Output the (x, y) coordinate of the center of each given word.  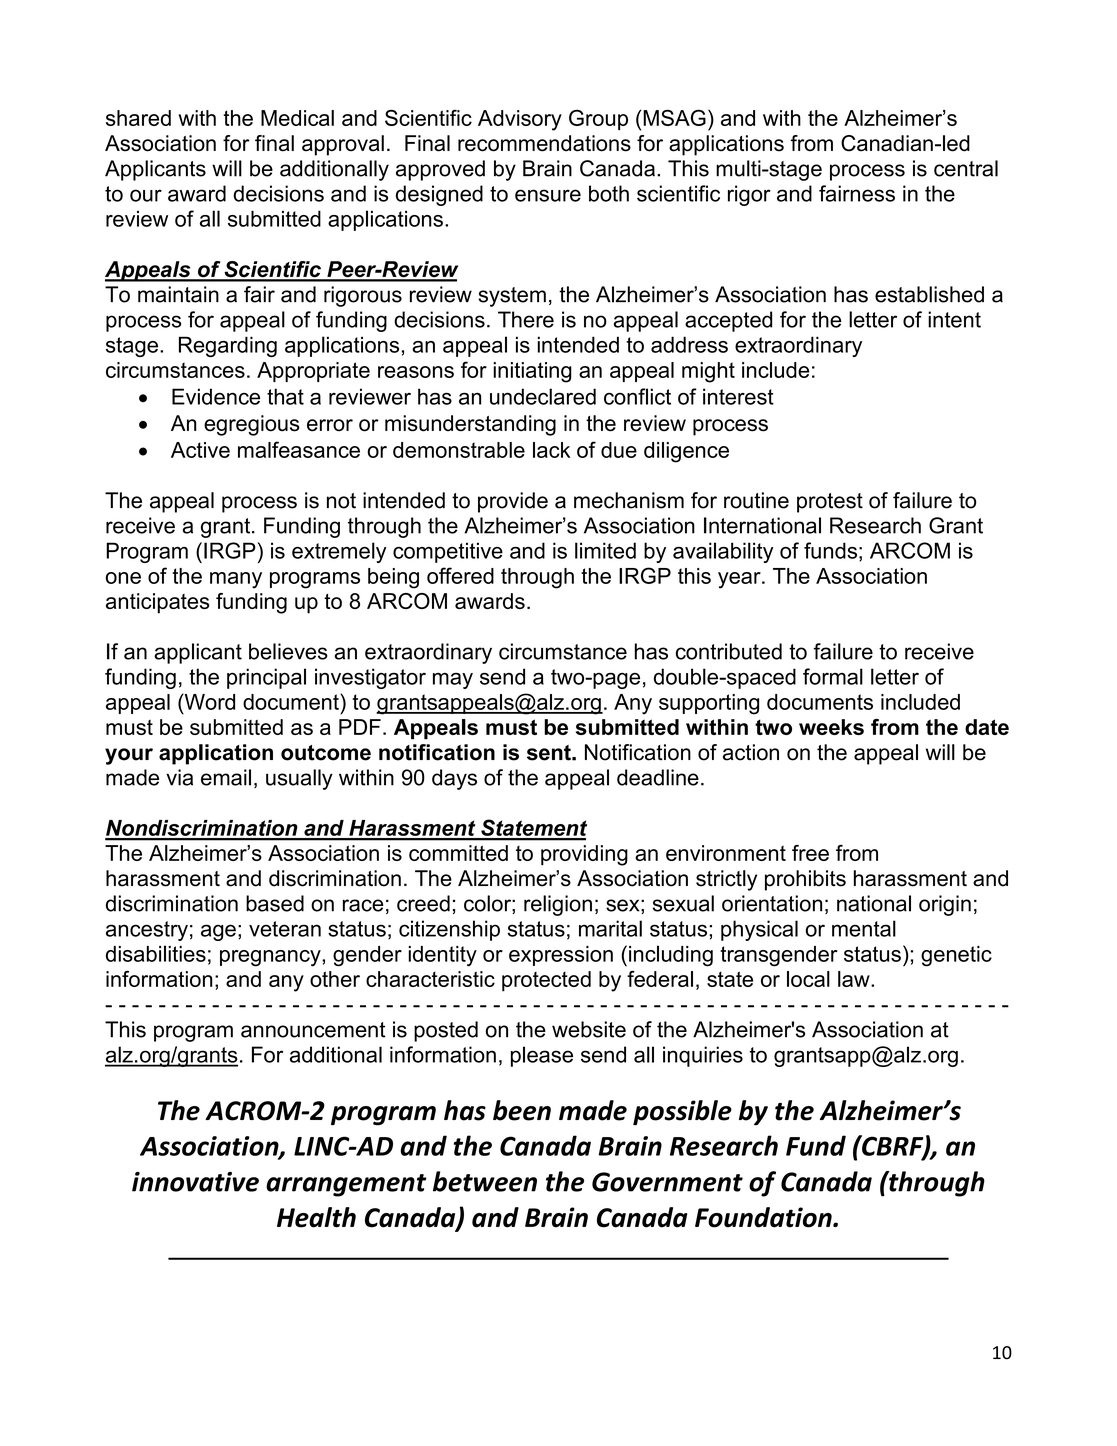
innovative (195, 1182)
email (226, 777)
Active (200, 450)
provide (513, 502)
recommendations (544, 143)
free (810, 853)
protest (830, 503)
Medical (297, 118)
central (966, 168)
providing (584, 855)
